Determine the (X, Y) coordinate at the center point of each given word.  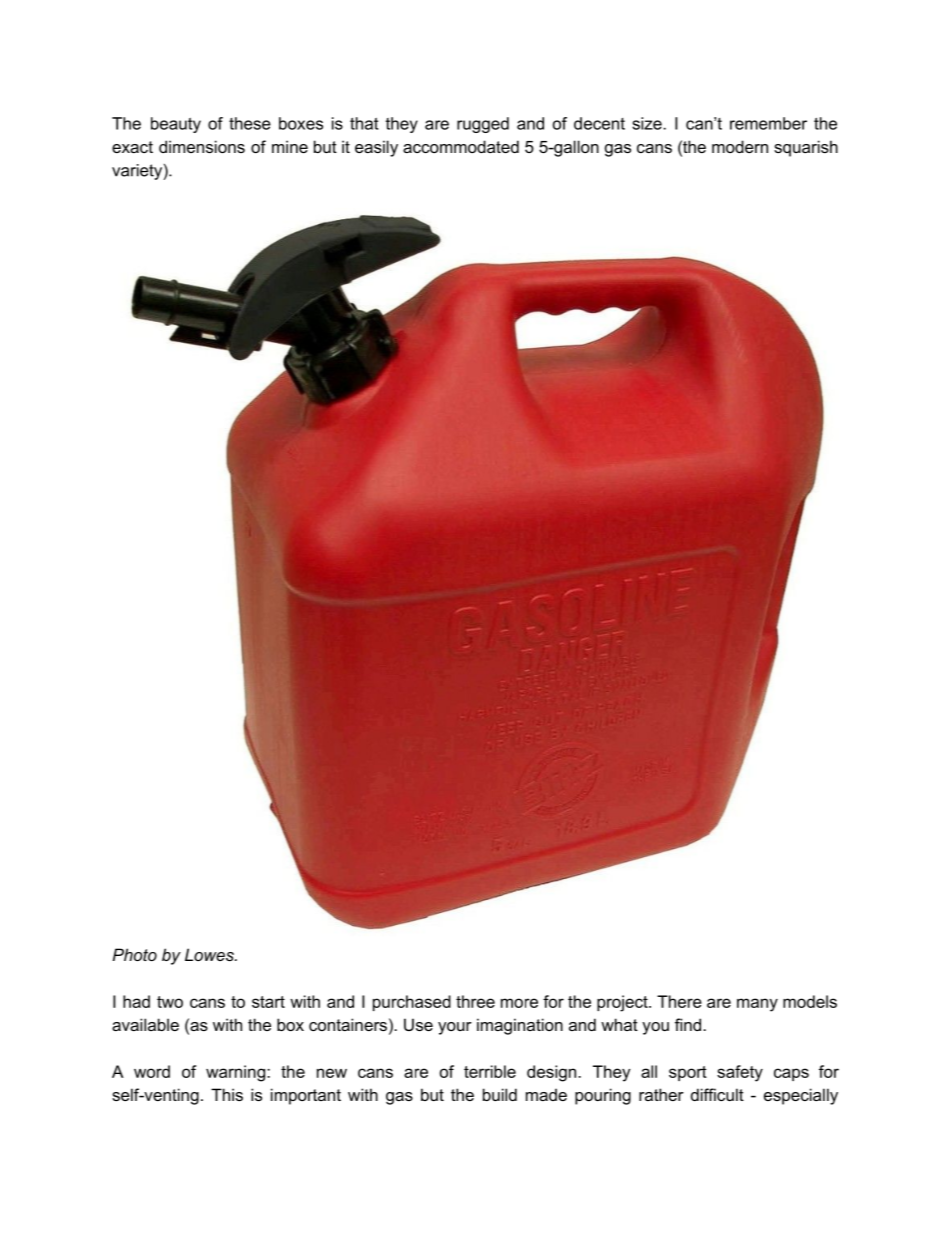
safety (740, 1073)
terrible (490, 1071)
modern (740, 146)
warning (235, 1073)
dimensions (202, 146)
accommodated (461, 146)
